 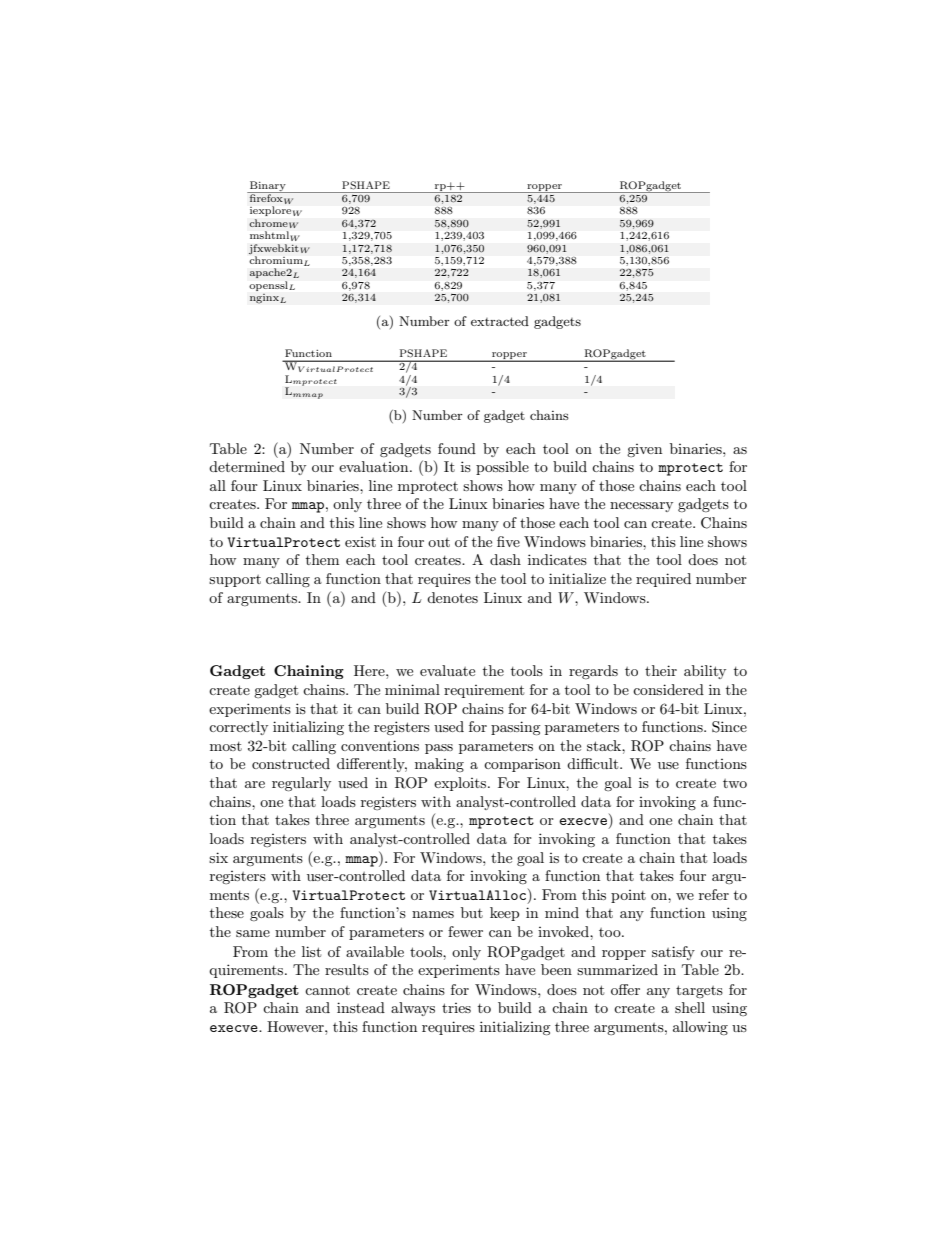 I want to click on tries, so click(x=456, y=1008).
